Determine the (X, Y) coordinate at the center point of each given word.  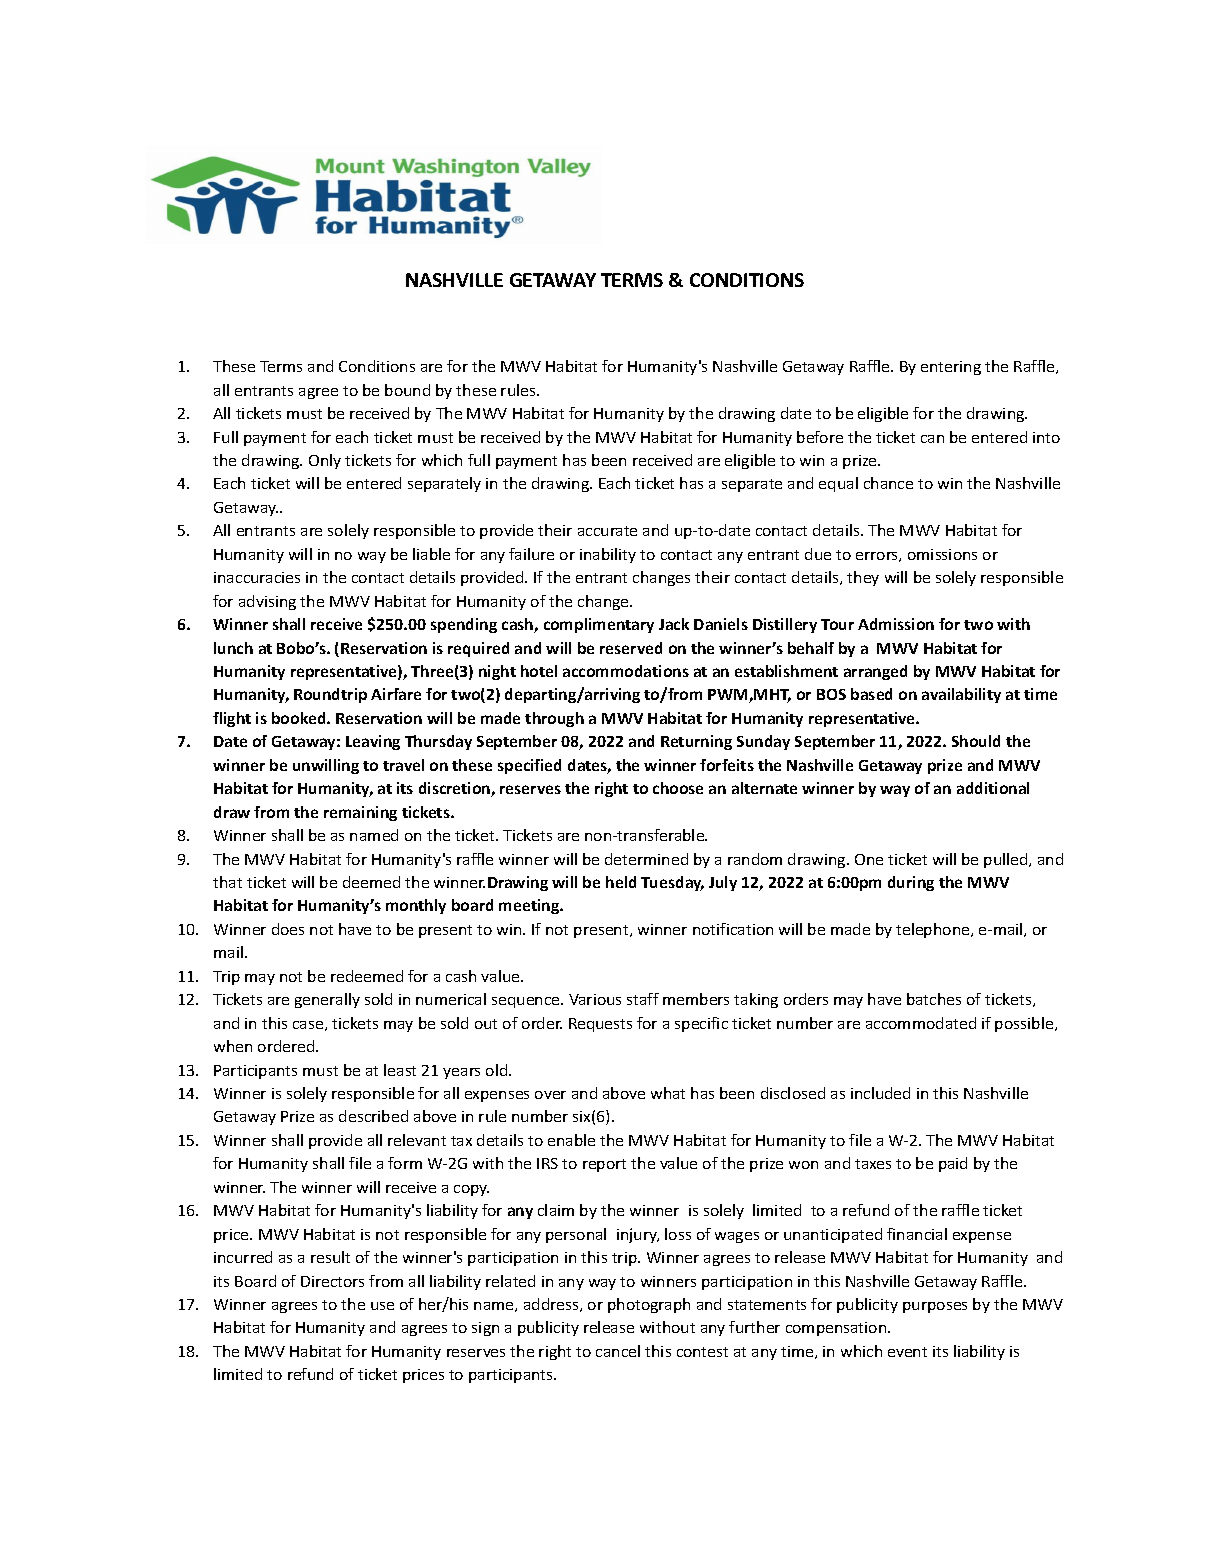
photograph (649, 1305)
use (382, 1306)
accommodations (626, 671)
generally (327, 1000)
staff (643, 999)
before (820, 437)
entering (951, 368)
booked (300, 718)
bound (407, 390)
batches (934, 999)
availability (961, 695)
